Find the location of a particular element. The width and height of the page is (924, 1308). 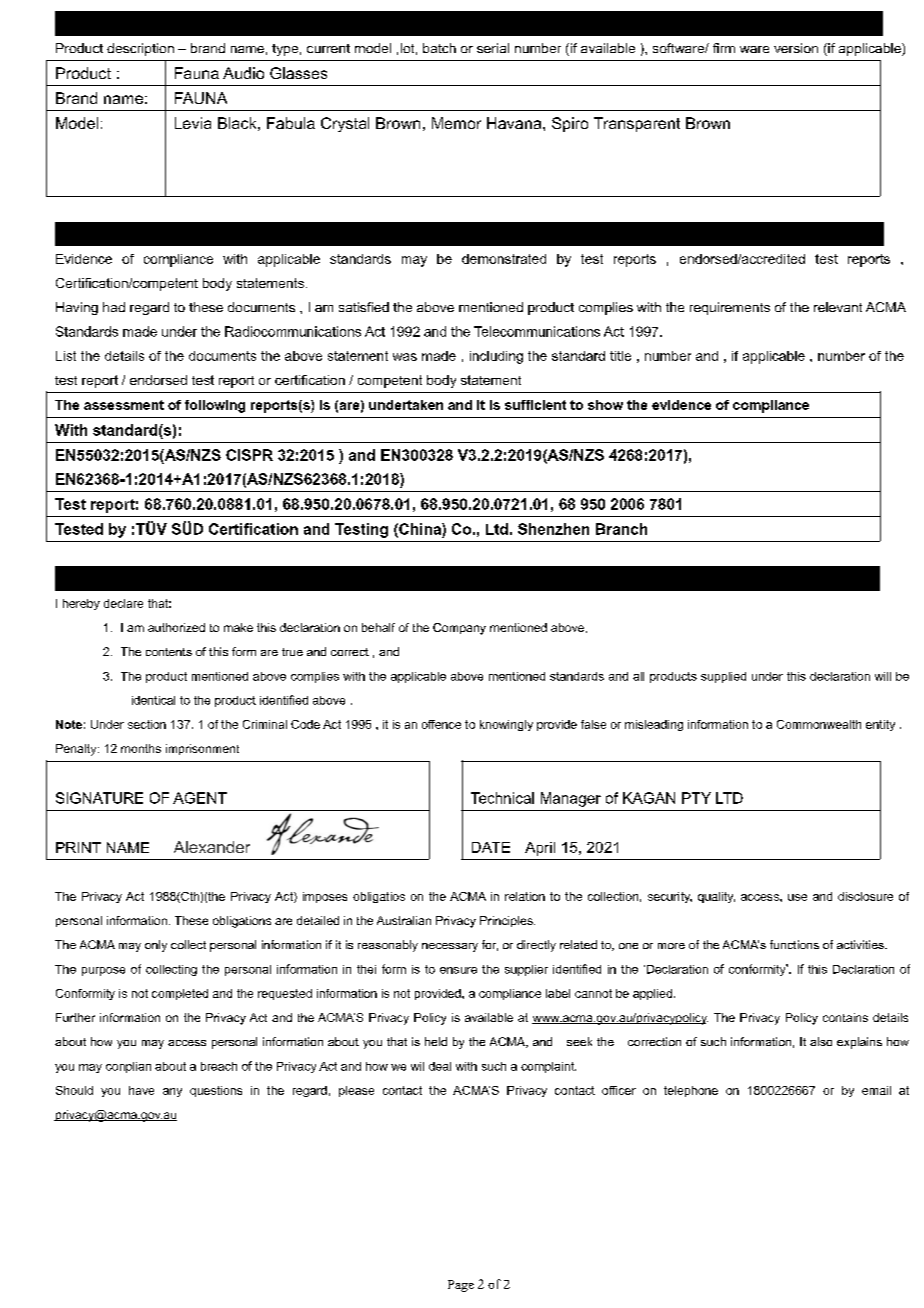

have is located at coordinates (141, 1090).
